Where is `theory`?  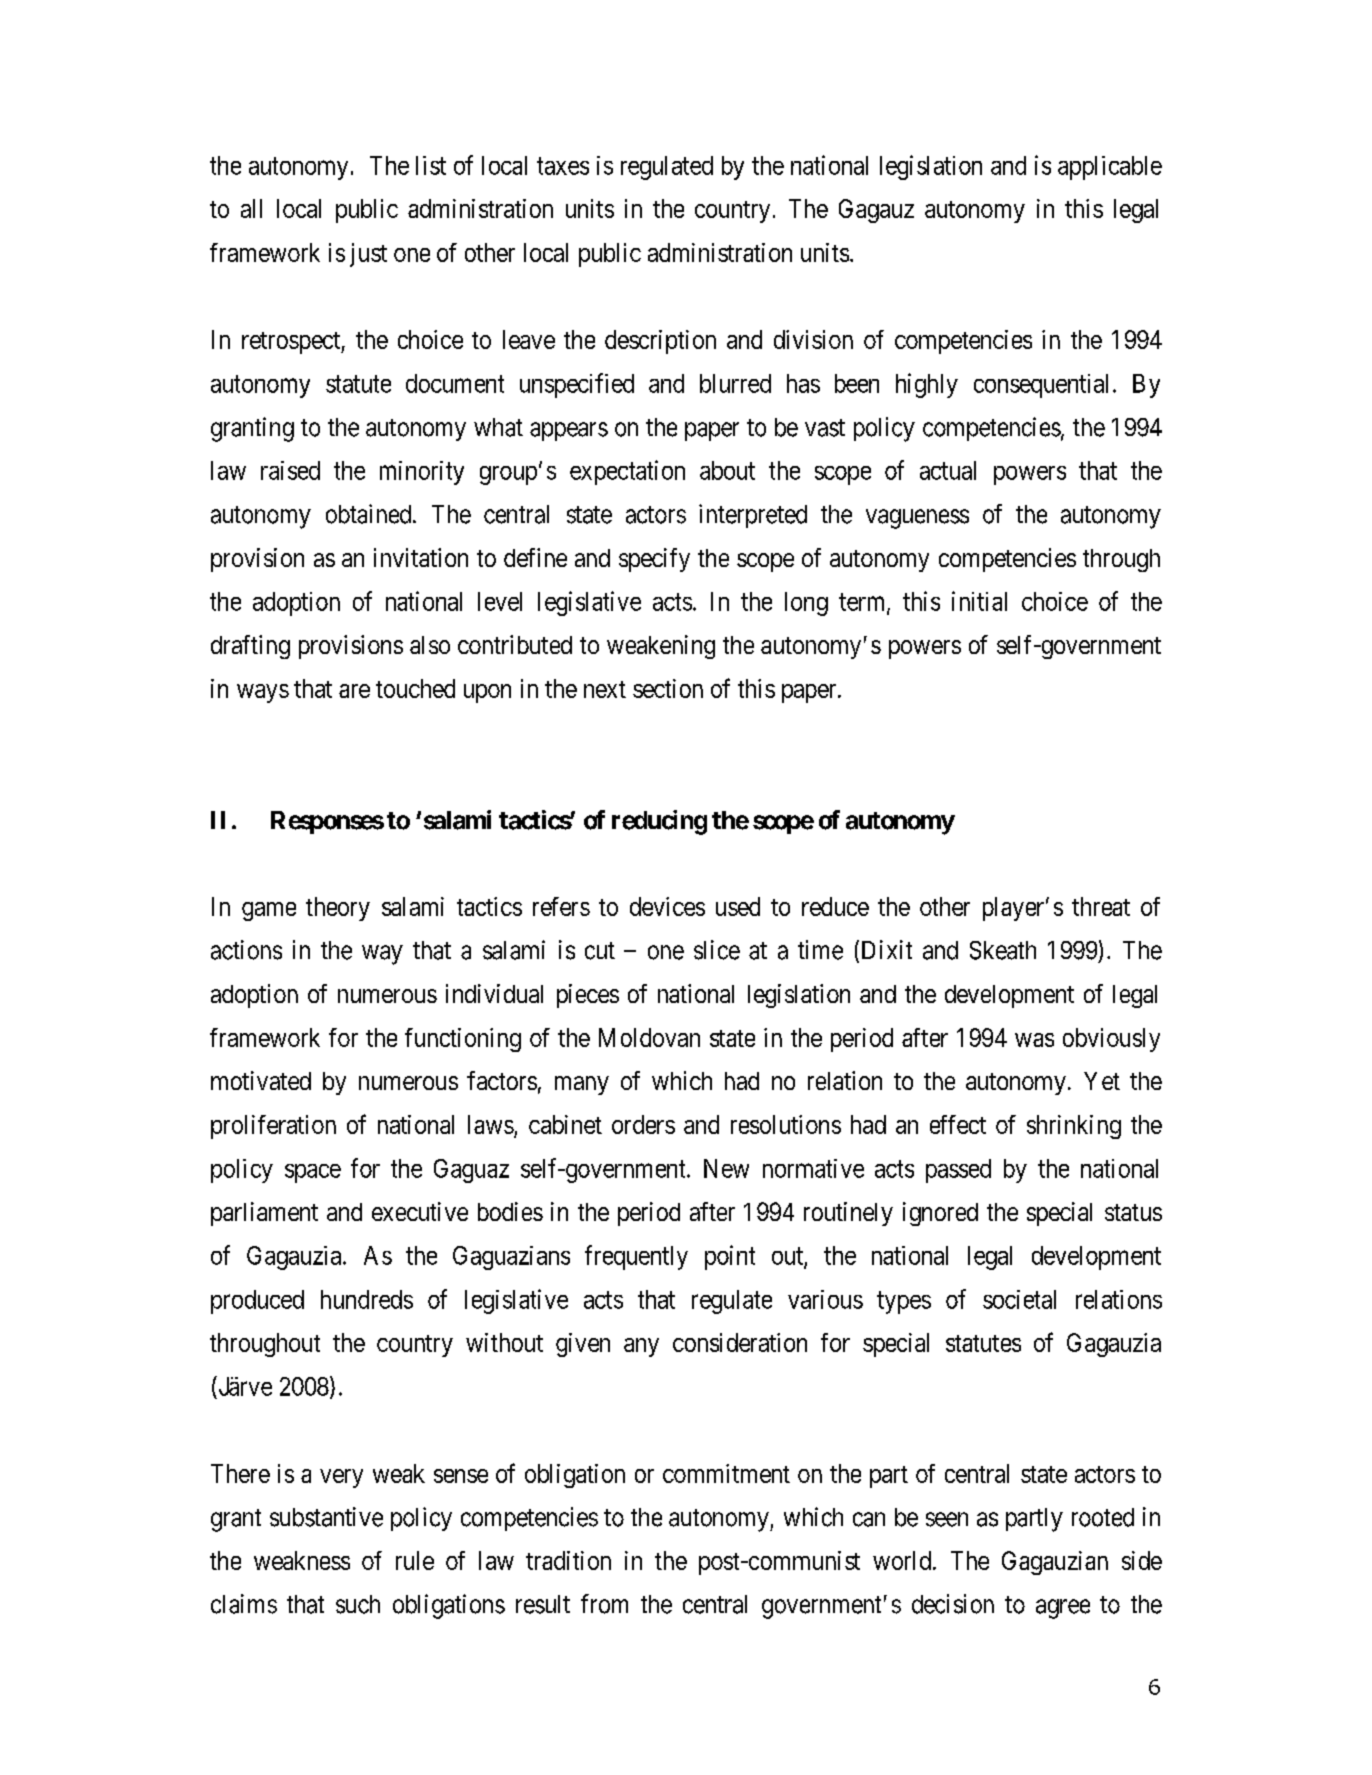 theory is located at coordinates (338, 909).
